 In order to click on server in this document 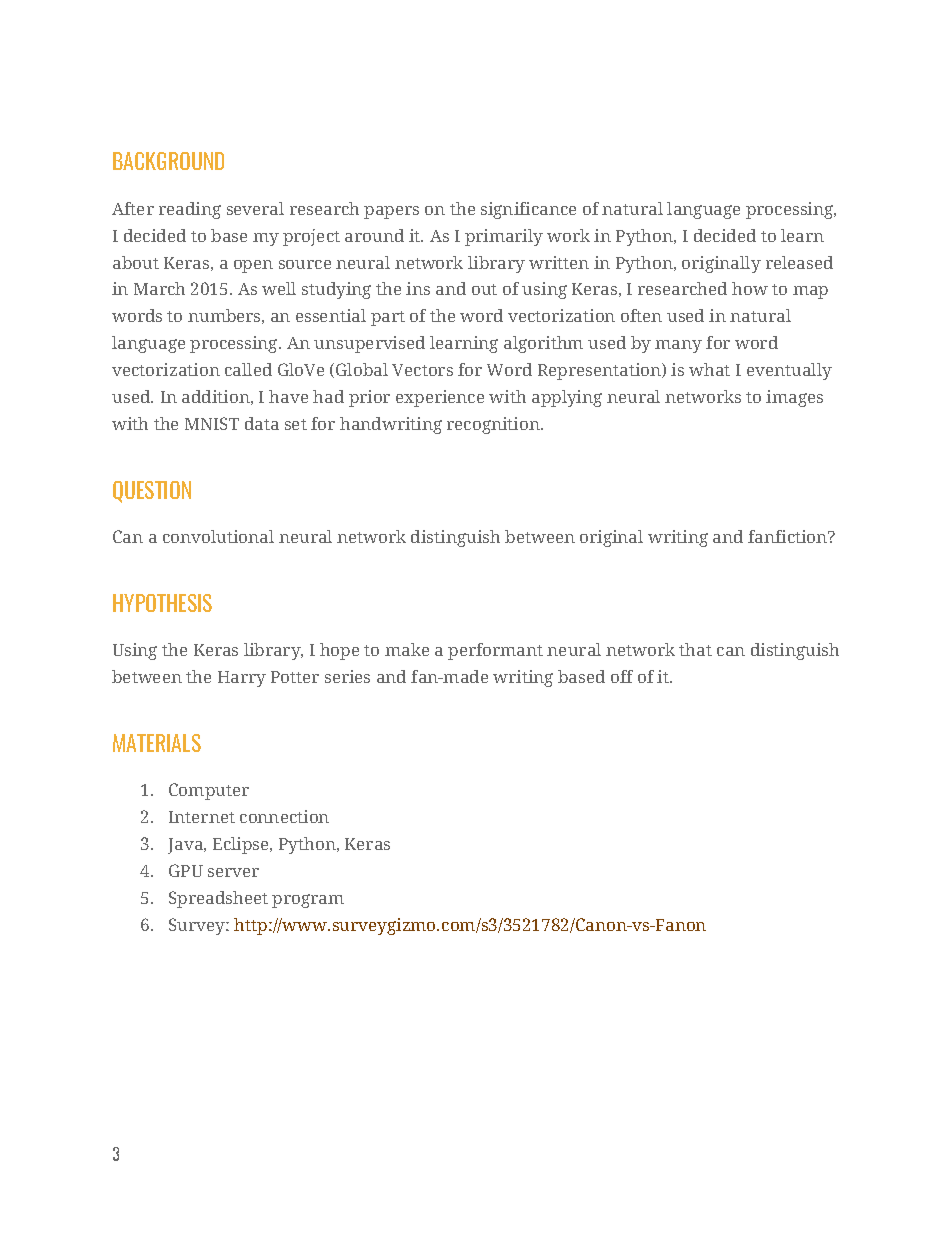, I will do `click(233, 872)`.
